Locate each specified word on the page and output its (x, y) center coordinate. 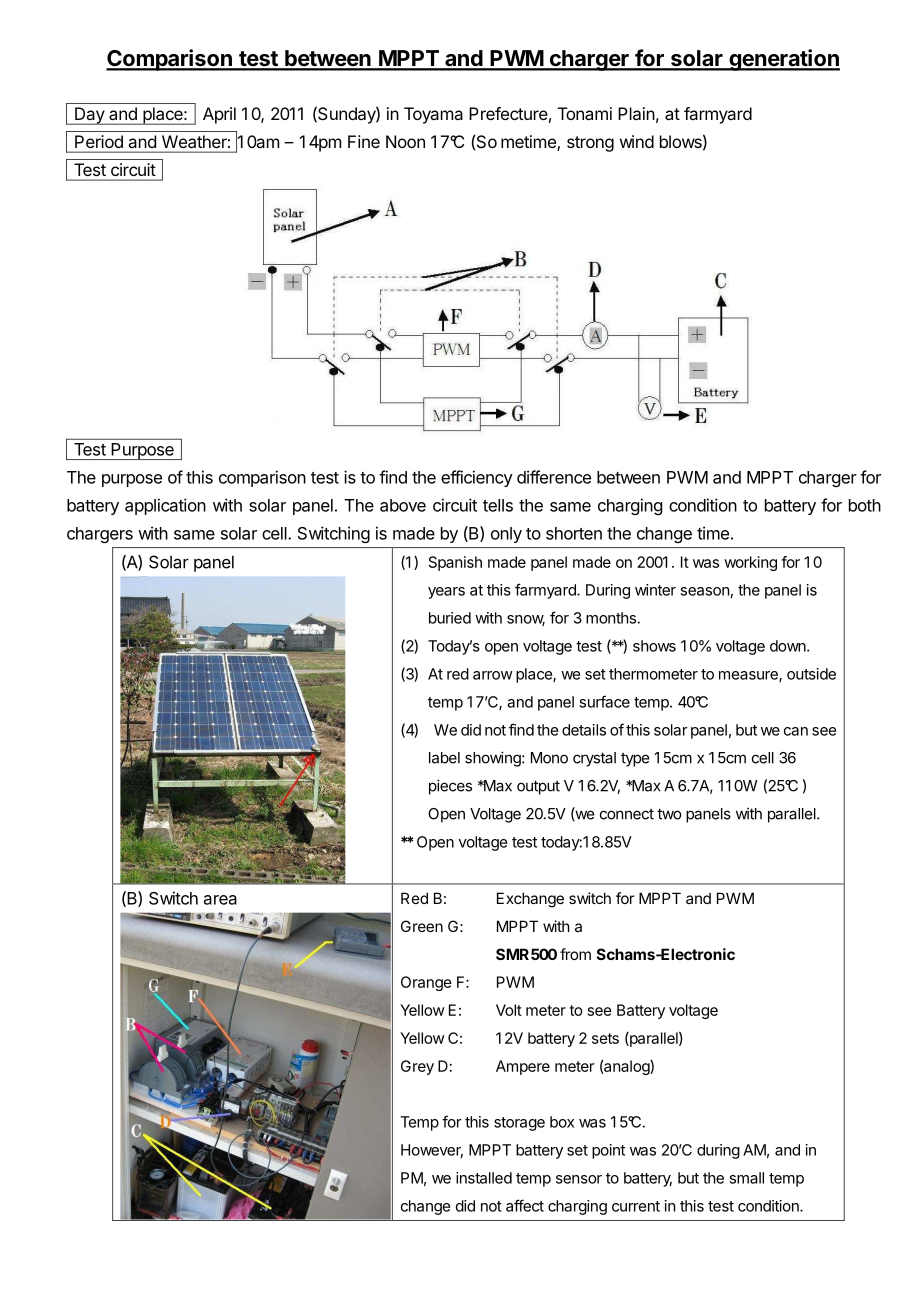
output (538, 787)
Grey (417, 1067)
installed (484, 1178)
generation (783, 60)
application (165, 506)
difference (554, 477)
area (220, 900)
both (865, 505)
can (796, 731)
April (219, 115)
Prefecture (508, 113)
